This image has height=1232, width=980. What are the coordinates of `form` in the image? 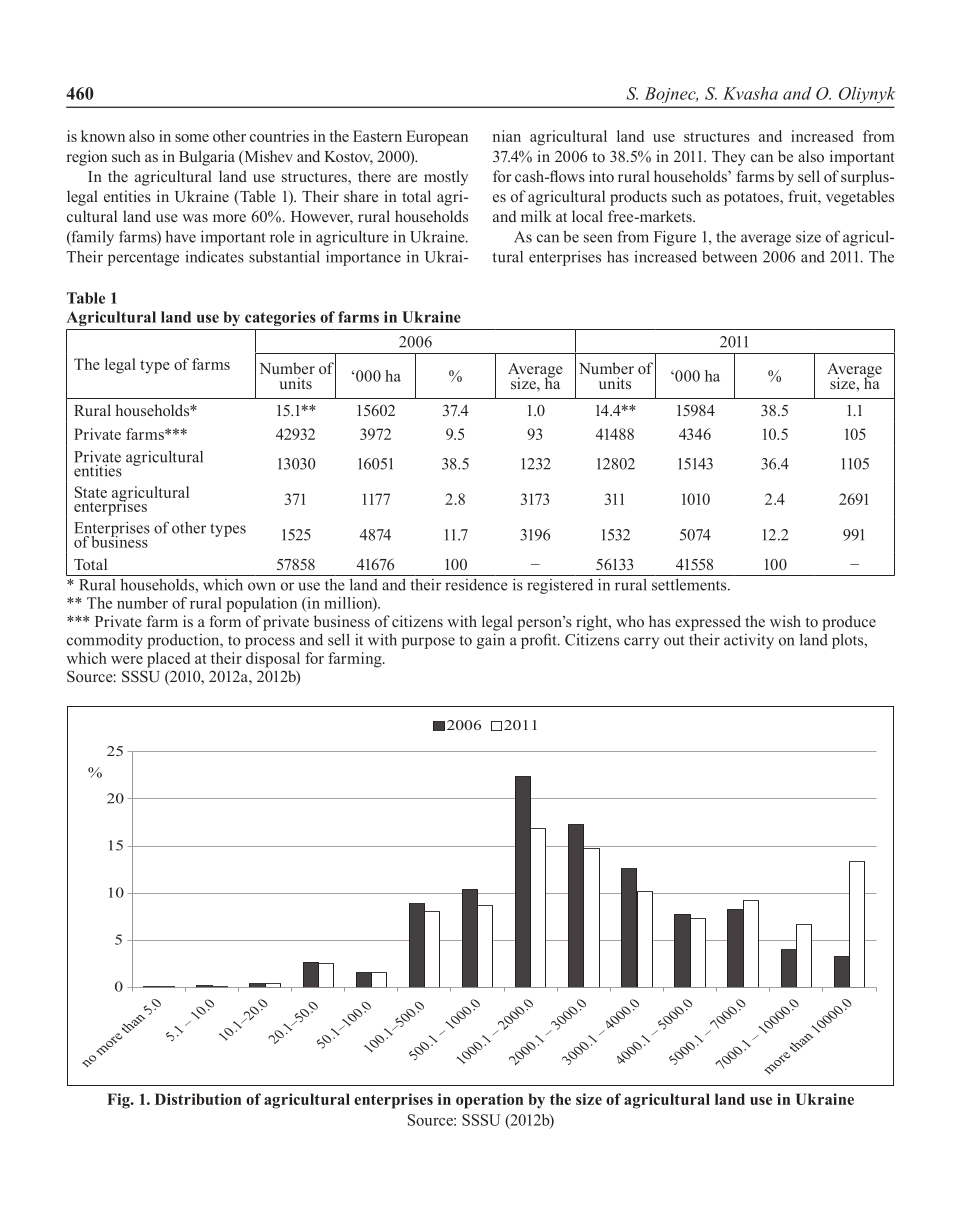 It's located at (225, 621).
